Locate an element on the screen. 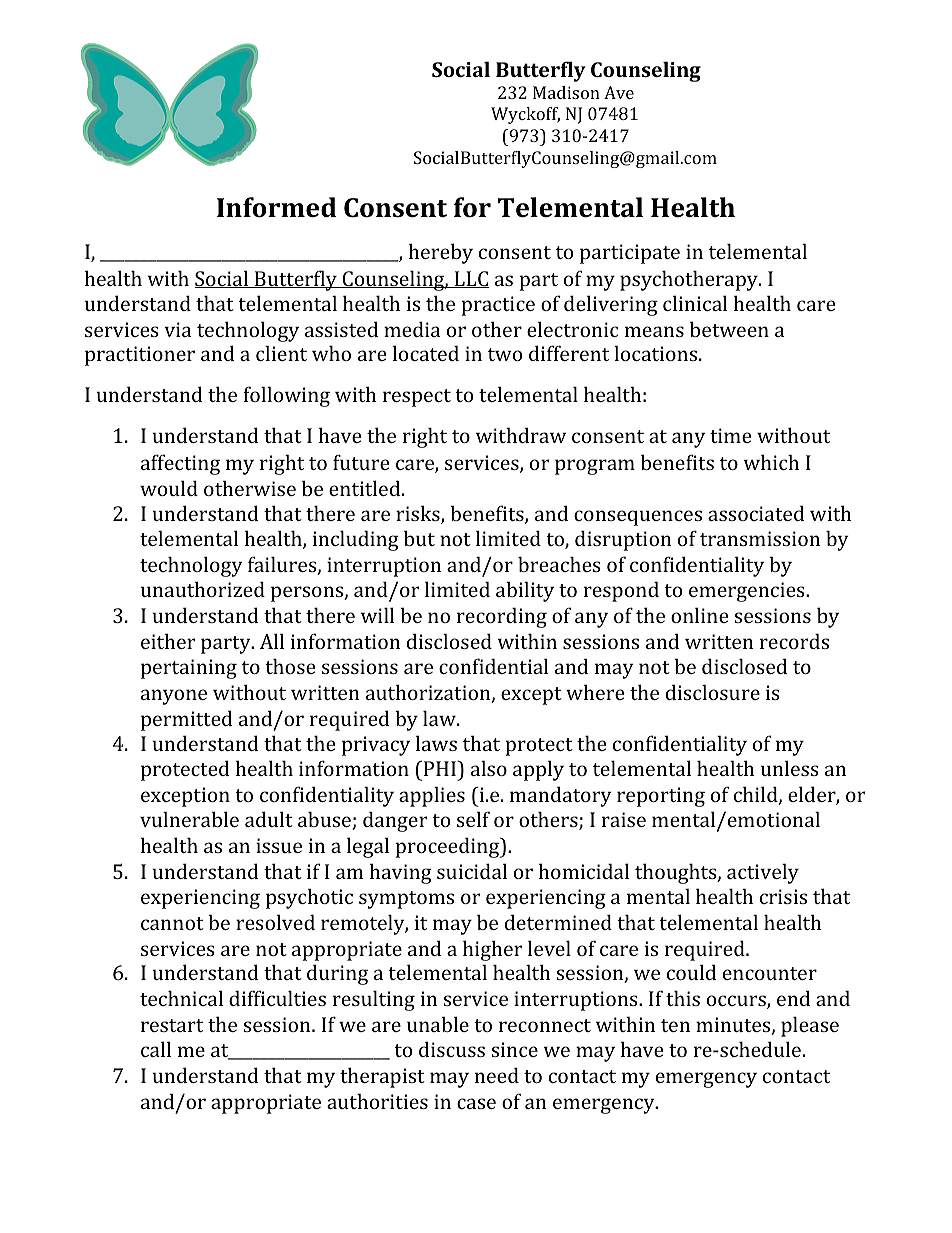 This screenshot has height=1233, width=952. actively is located at coordinates (763, 873).
